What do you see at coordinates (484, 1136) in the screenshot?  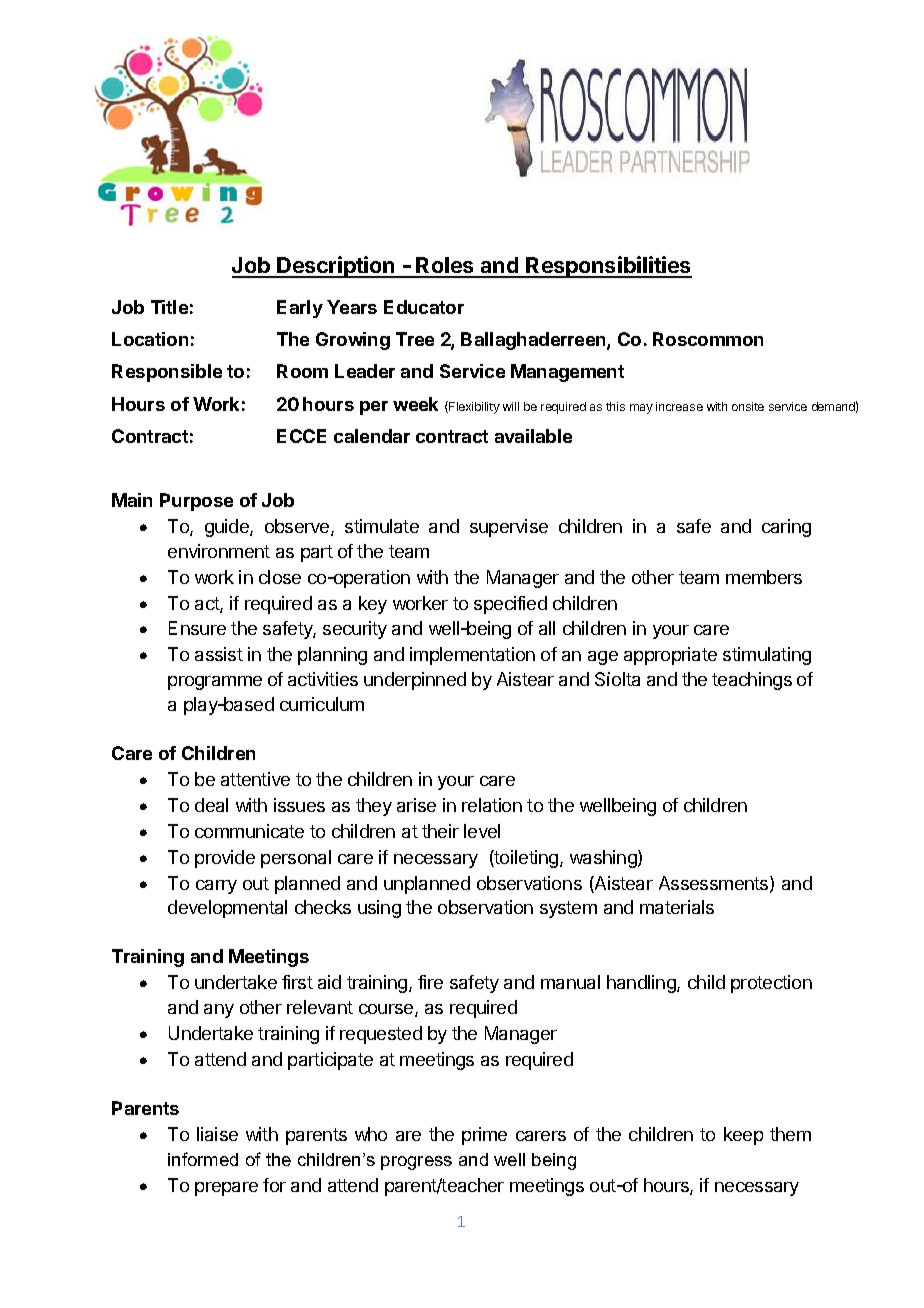 I see `prime` at bounding box center [484, 1136].
